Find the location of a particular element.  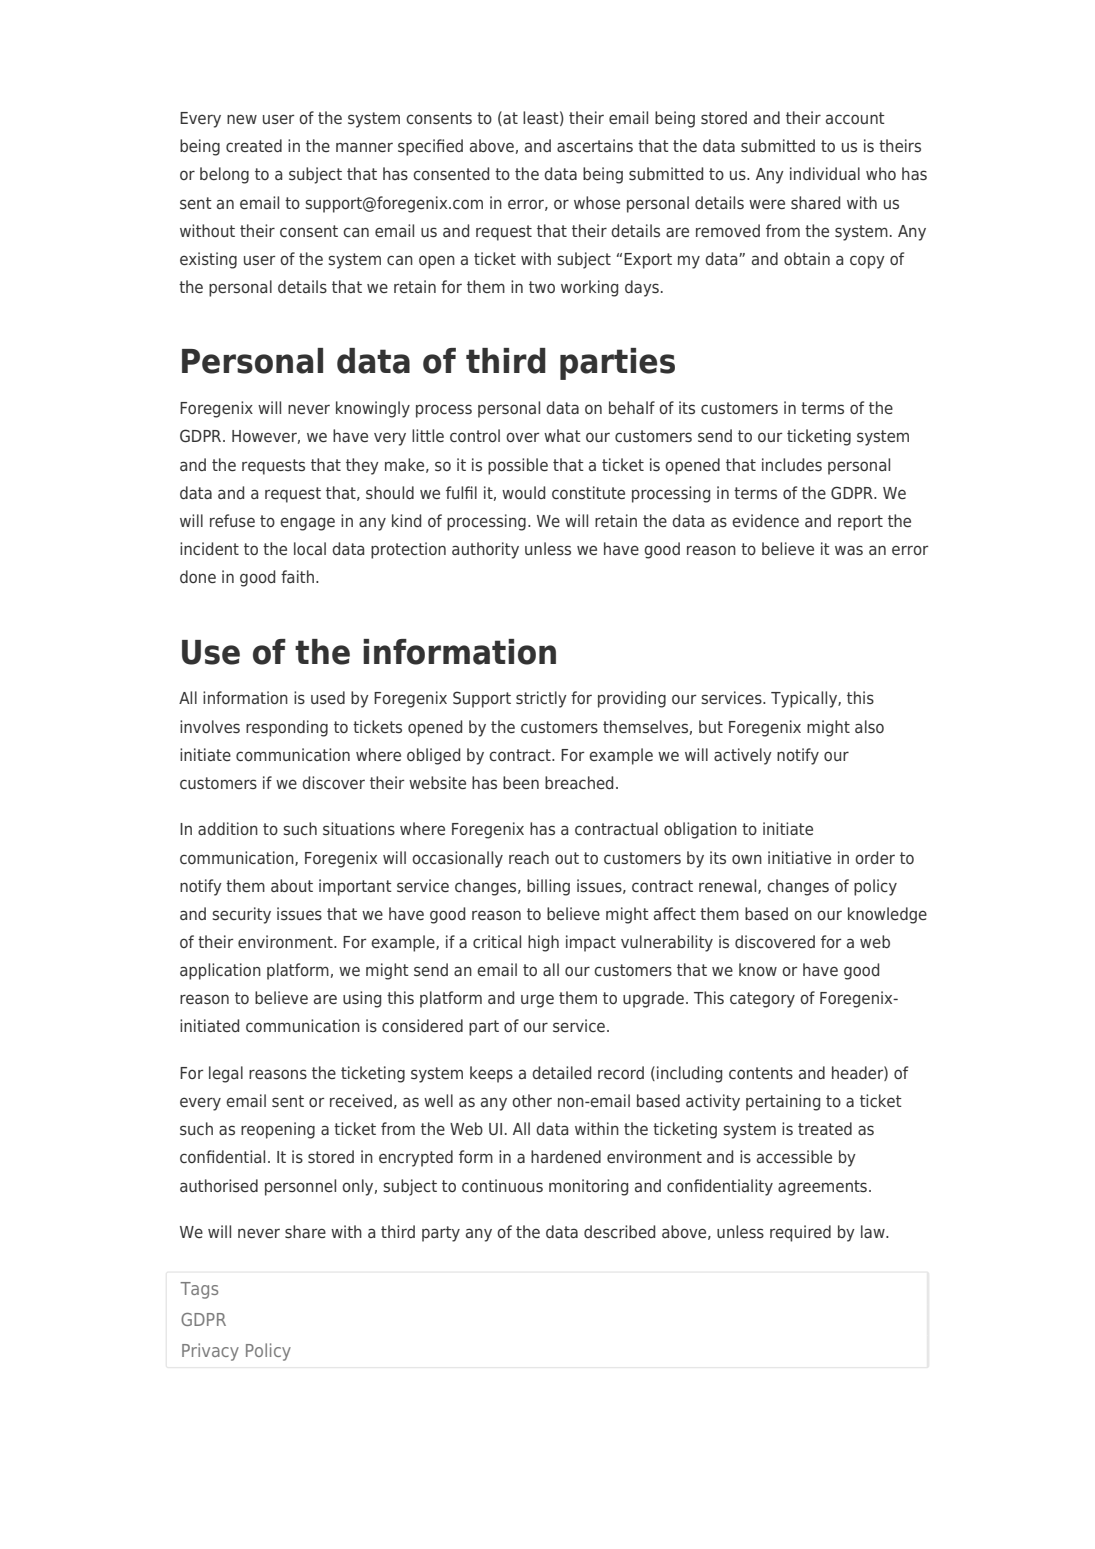

strictly is located at coordinates (541, 699).
